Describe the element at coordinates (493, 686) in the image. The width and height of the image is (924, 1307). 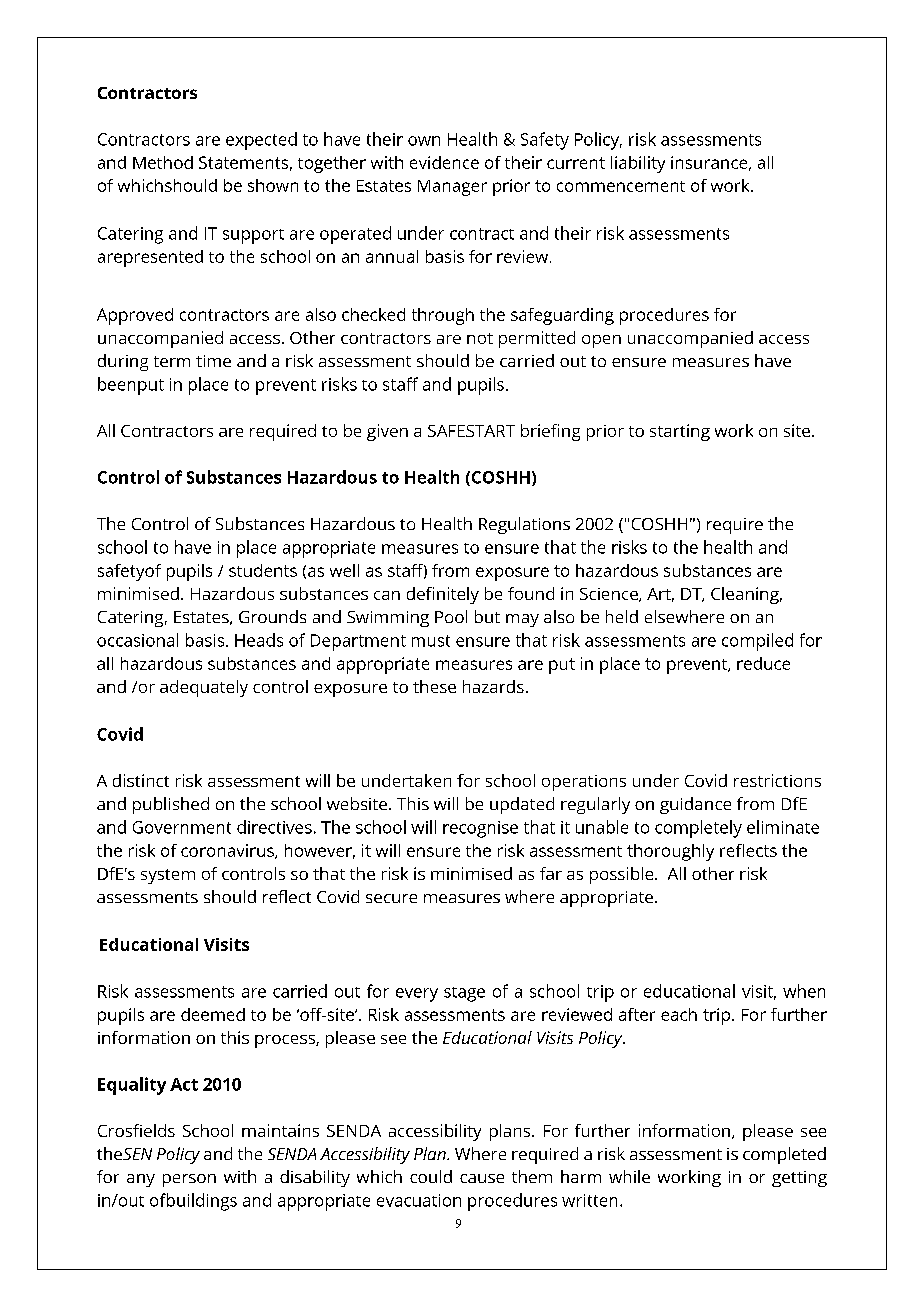
I see `hazards` at that location.
